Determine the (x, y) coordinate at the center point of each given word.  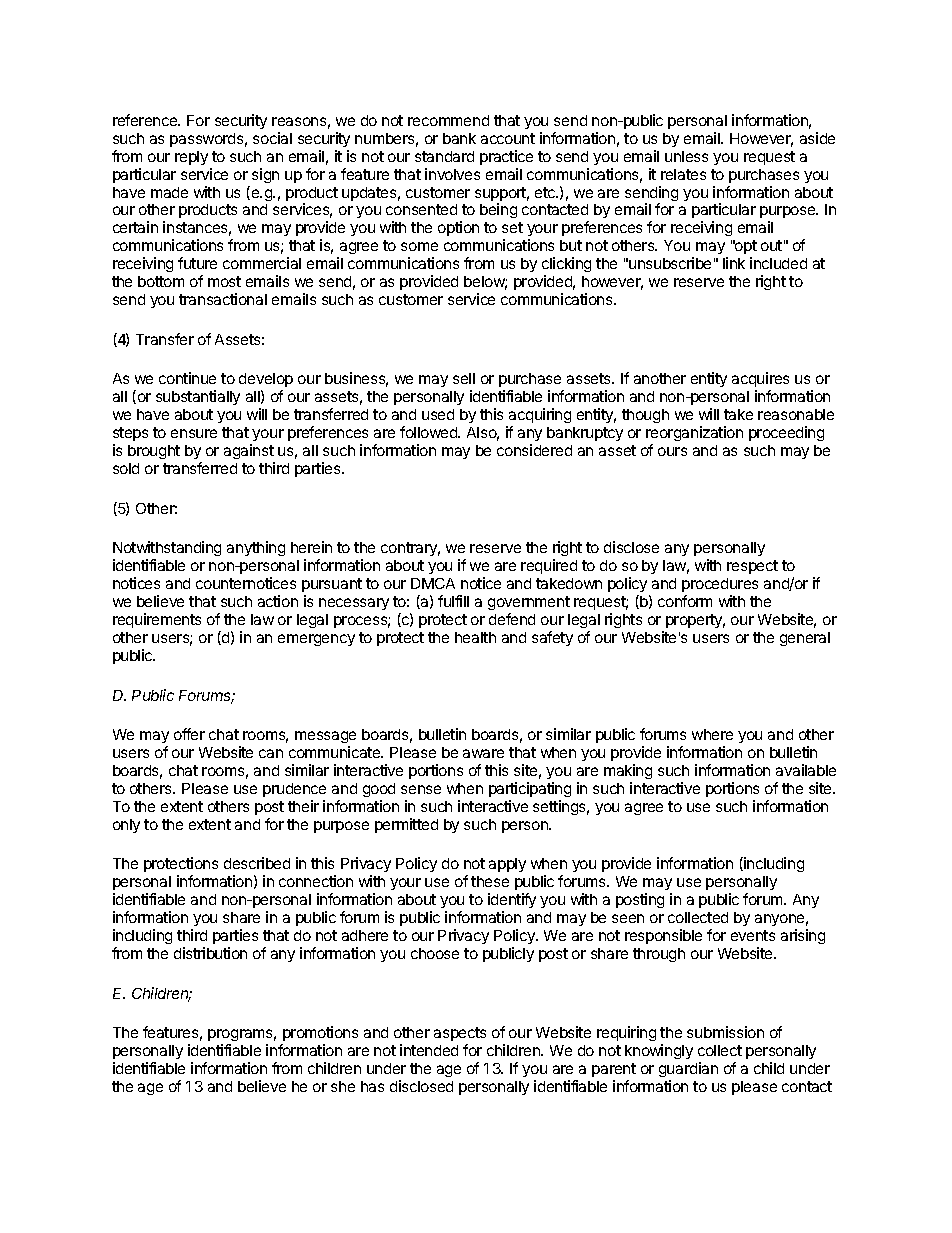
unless (686, 156)
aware (483, 753)
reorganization (694, 433)
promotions (320, 1033)
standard (444, 156)
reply (191, 158)
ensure (194, 433)
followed (429, 432)
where (712, 734)
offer (189, 734)
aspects (460, 1034)
